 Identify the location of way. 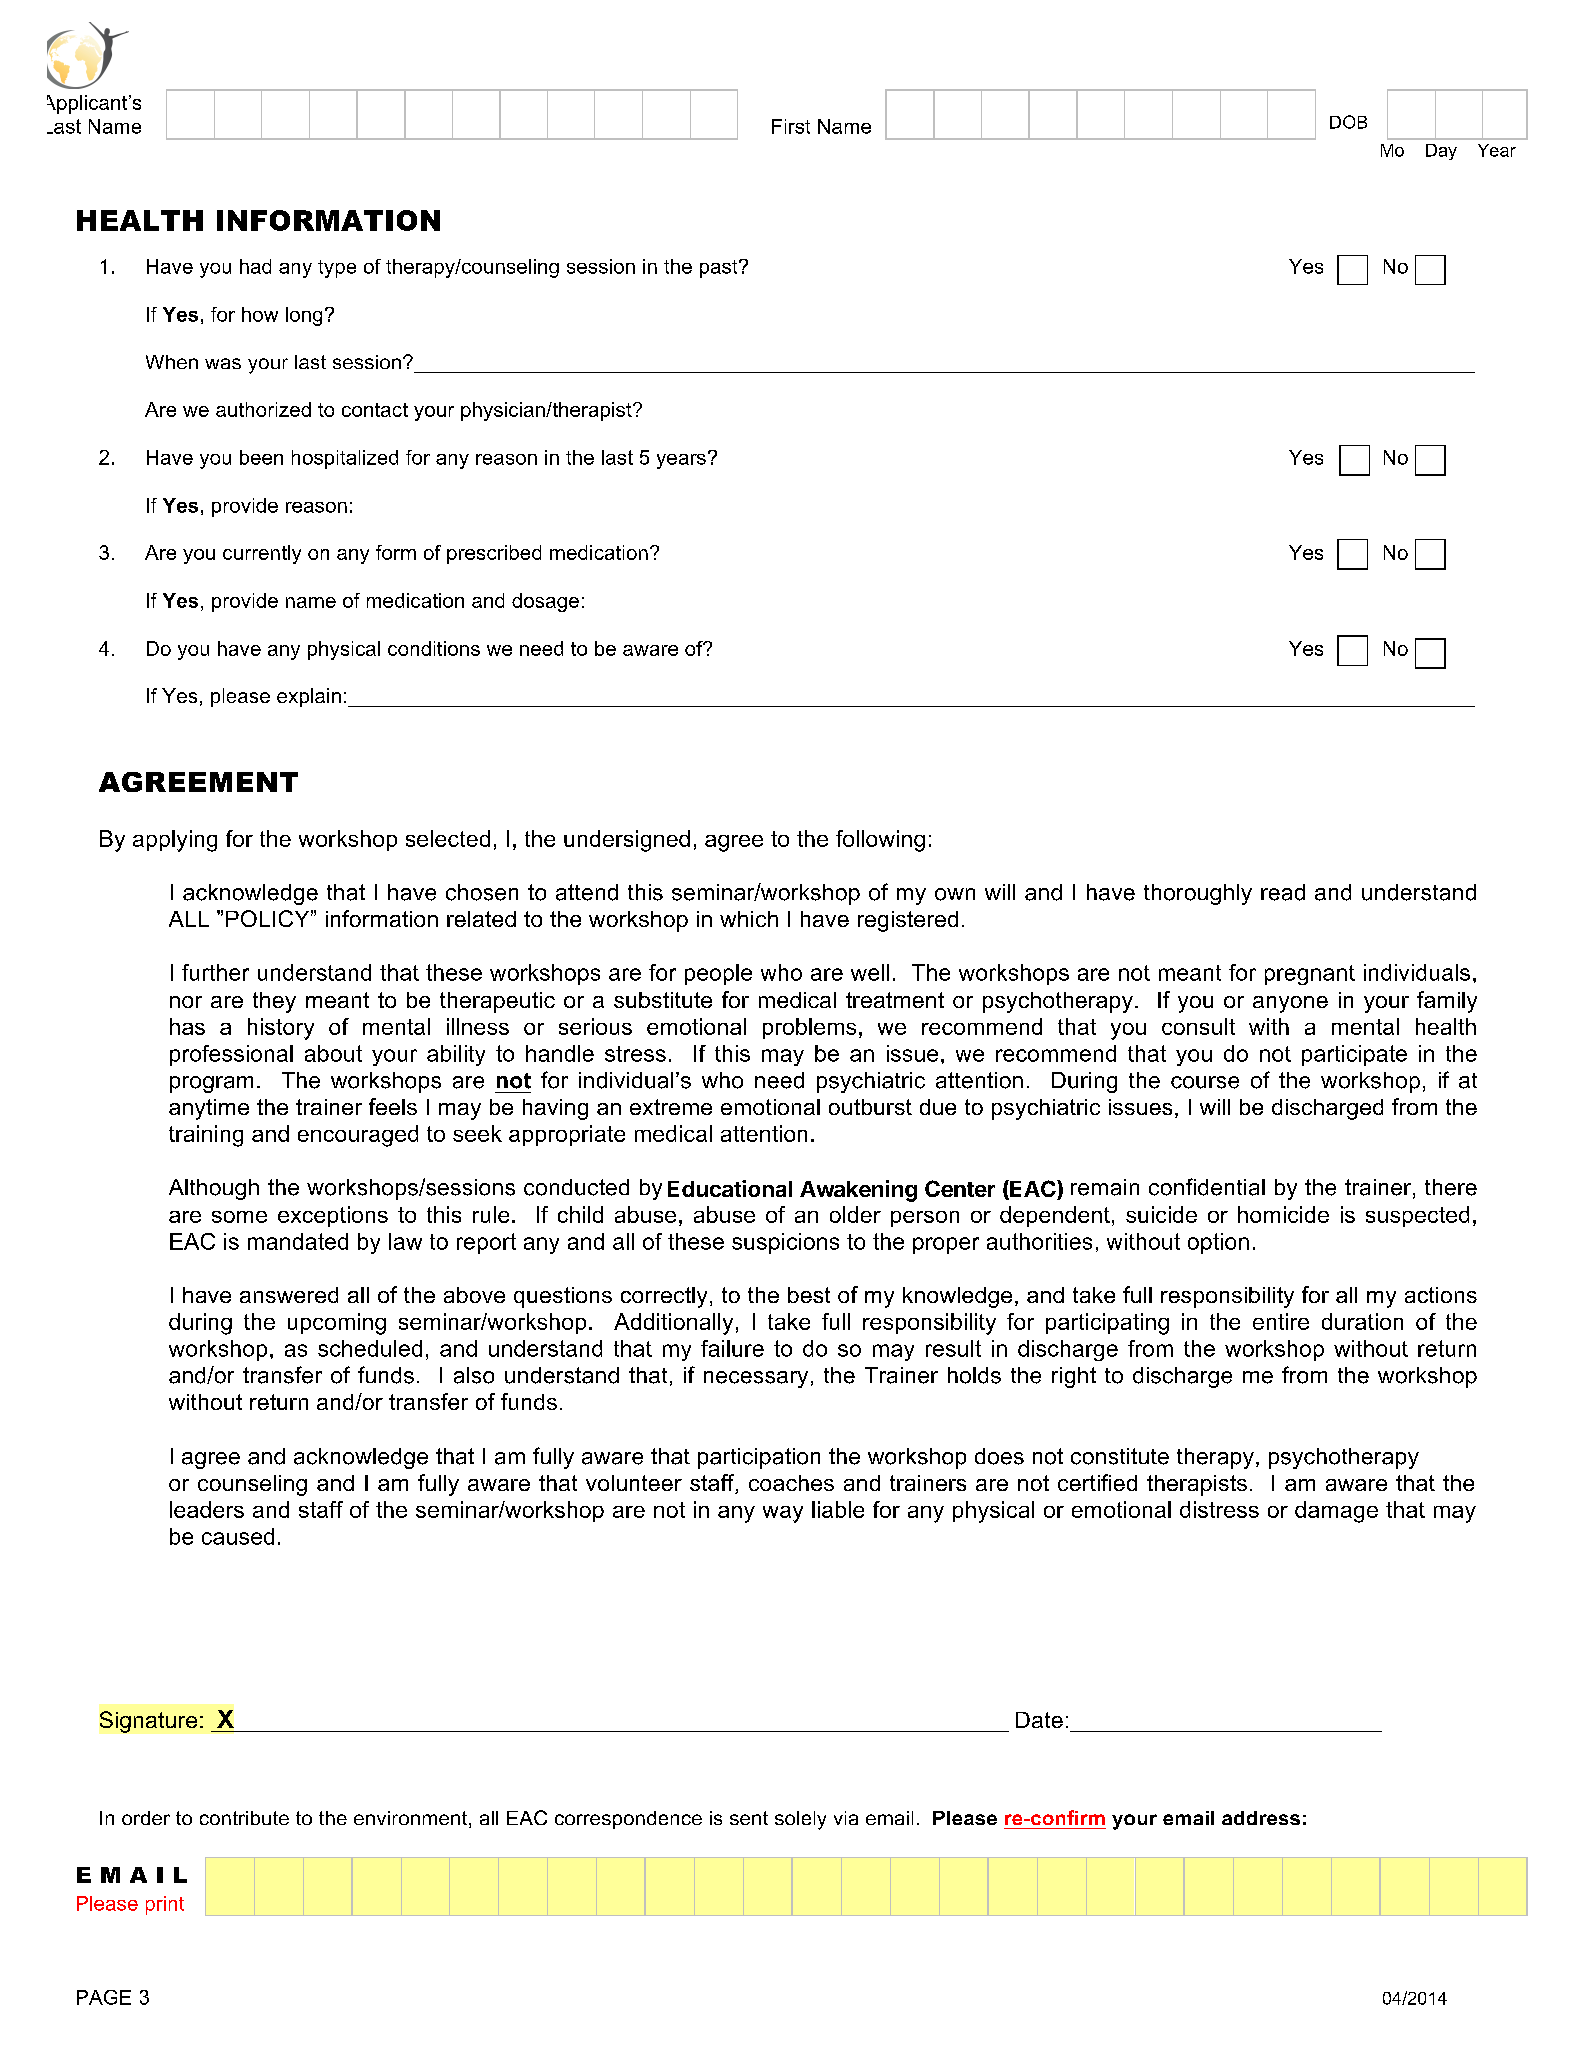
(783, 1514).
